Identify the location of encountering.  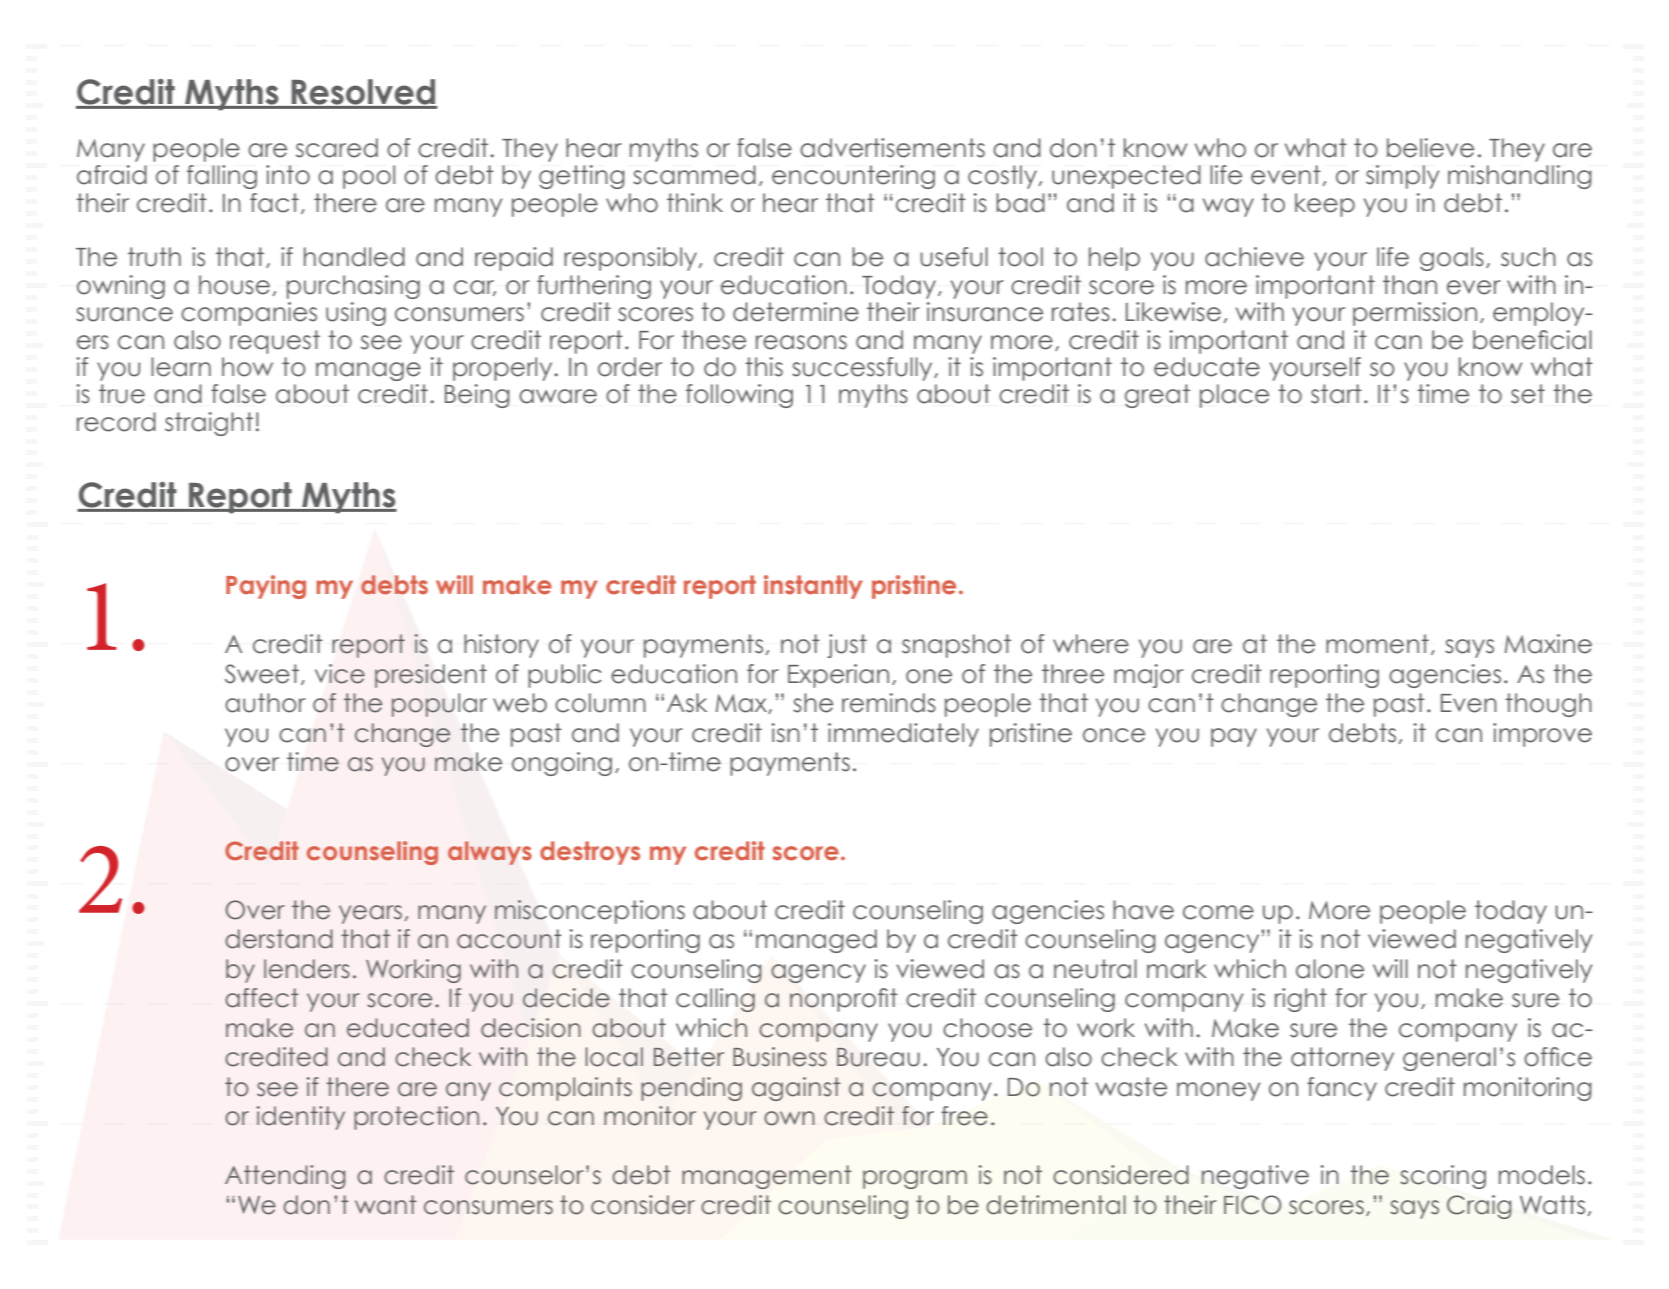
(853, 177).
